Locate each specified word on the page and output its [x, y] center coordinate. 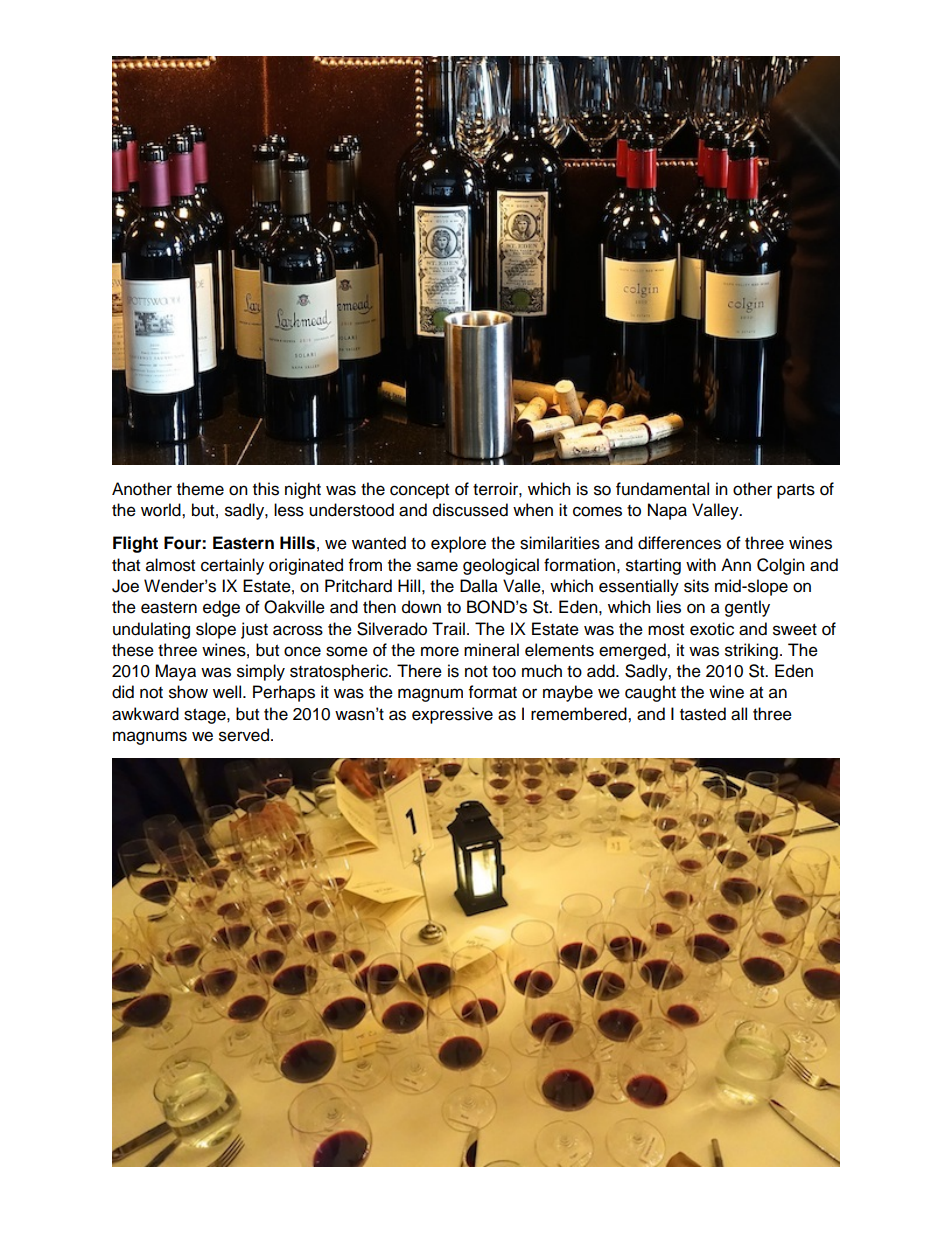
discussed [470, 510]
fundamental [662, 489]
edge [221, 608]
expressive [452, 715]
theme [200, 489]
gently [747, 608]
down [421, 607]
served [244, 735]
